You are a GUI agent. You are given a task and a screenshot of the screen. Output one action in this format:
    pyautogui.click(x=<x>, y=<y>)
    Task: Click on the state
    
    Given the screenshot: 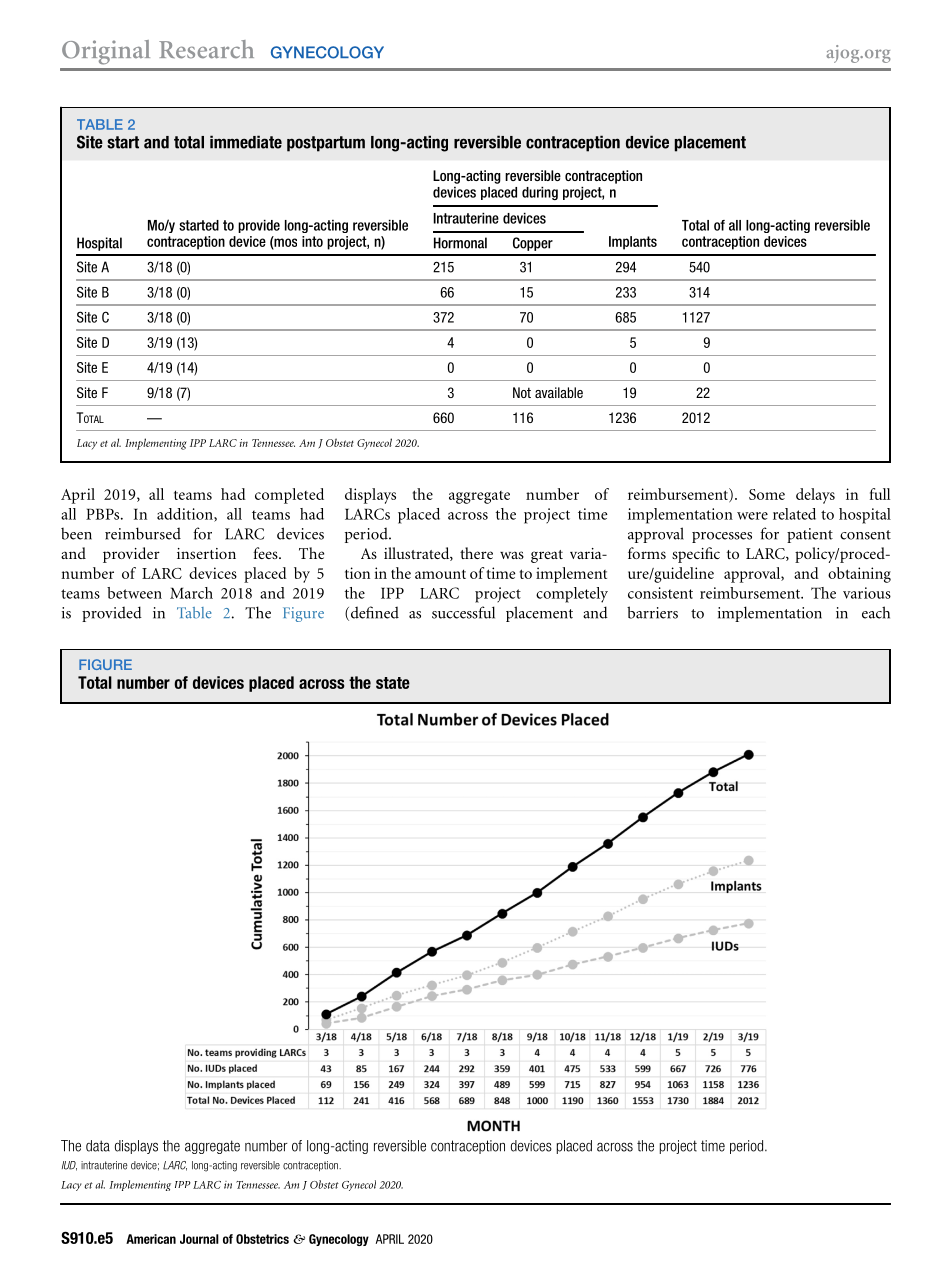 What is the action you would take?
    pyautogui.click(x=393, y=683)
